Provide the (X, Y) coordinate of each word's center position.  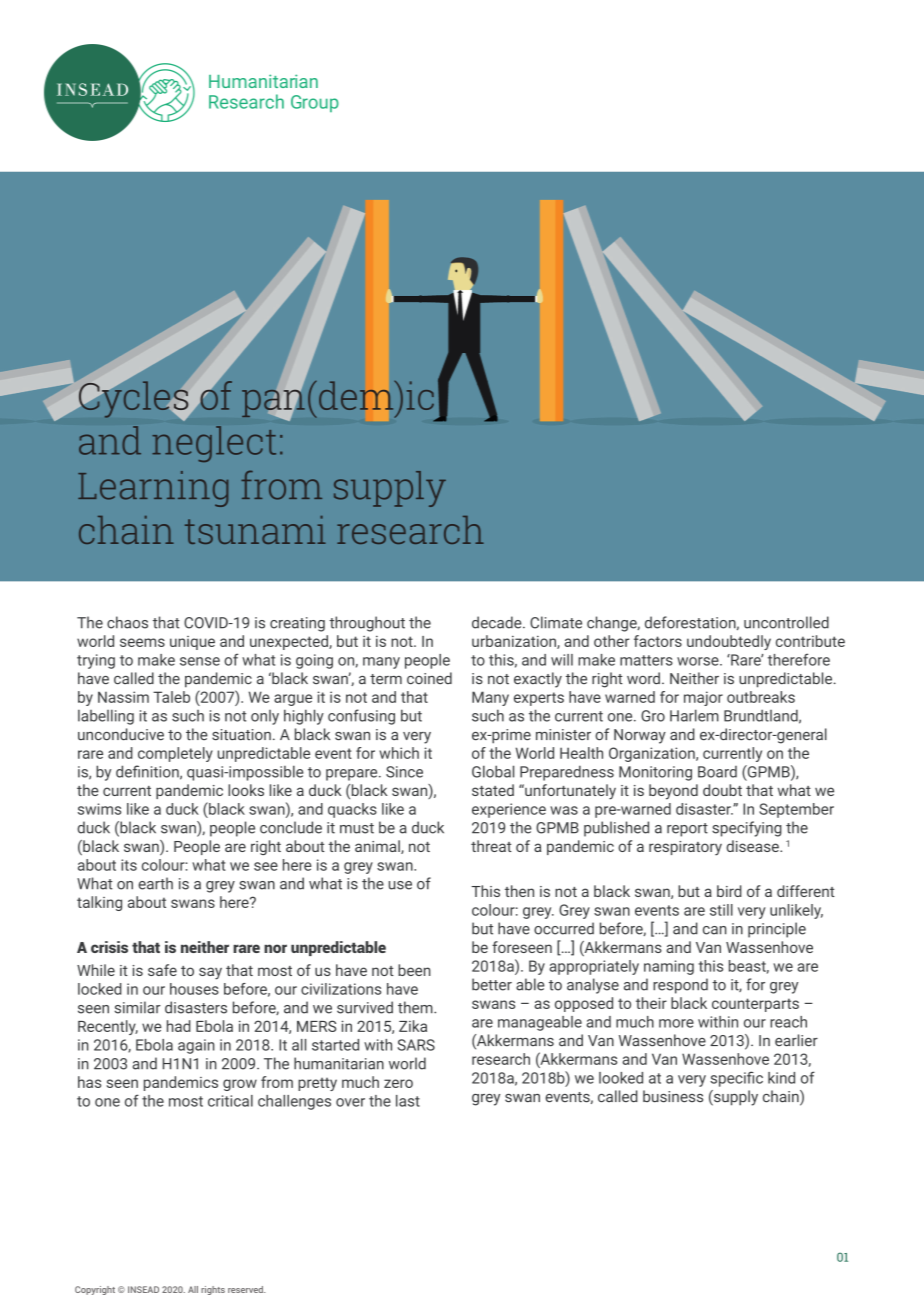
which (399, 753)
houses (194, 989)
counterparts (755, 1005)
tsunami (255, 530)
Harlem (694, 715)
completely (175, 754)
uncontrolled (786, 622)
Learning (153, 489)
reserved (246, 1289)
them (416, 1007)
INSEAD (143, 1289)
